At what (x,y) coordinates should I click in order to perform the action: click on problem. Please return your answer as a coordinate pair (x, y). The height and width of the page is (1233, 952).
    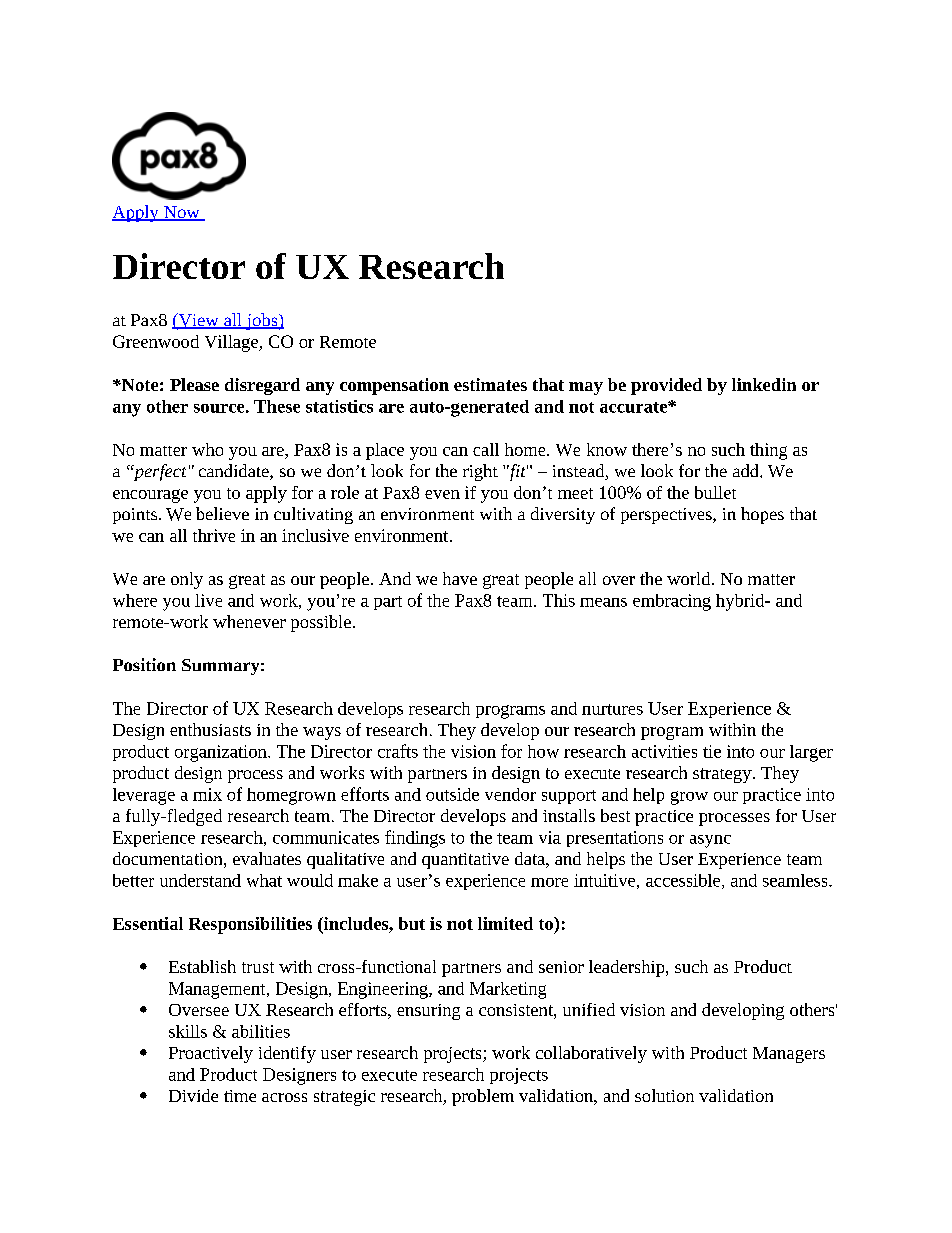
    Looking at the image, I should click on (483, 1097).
